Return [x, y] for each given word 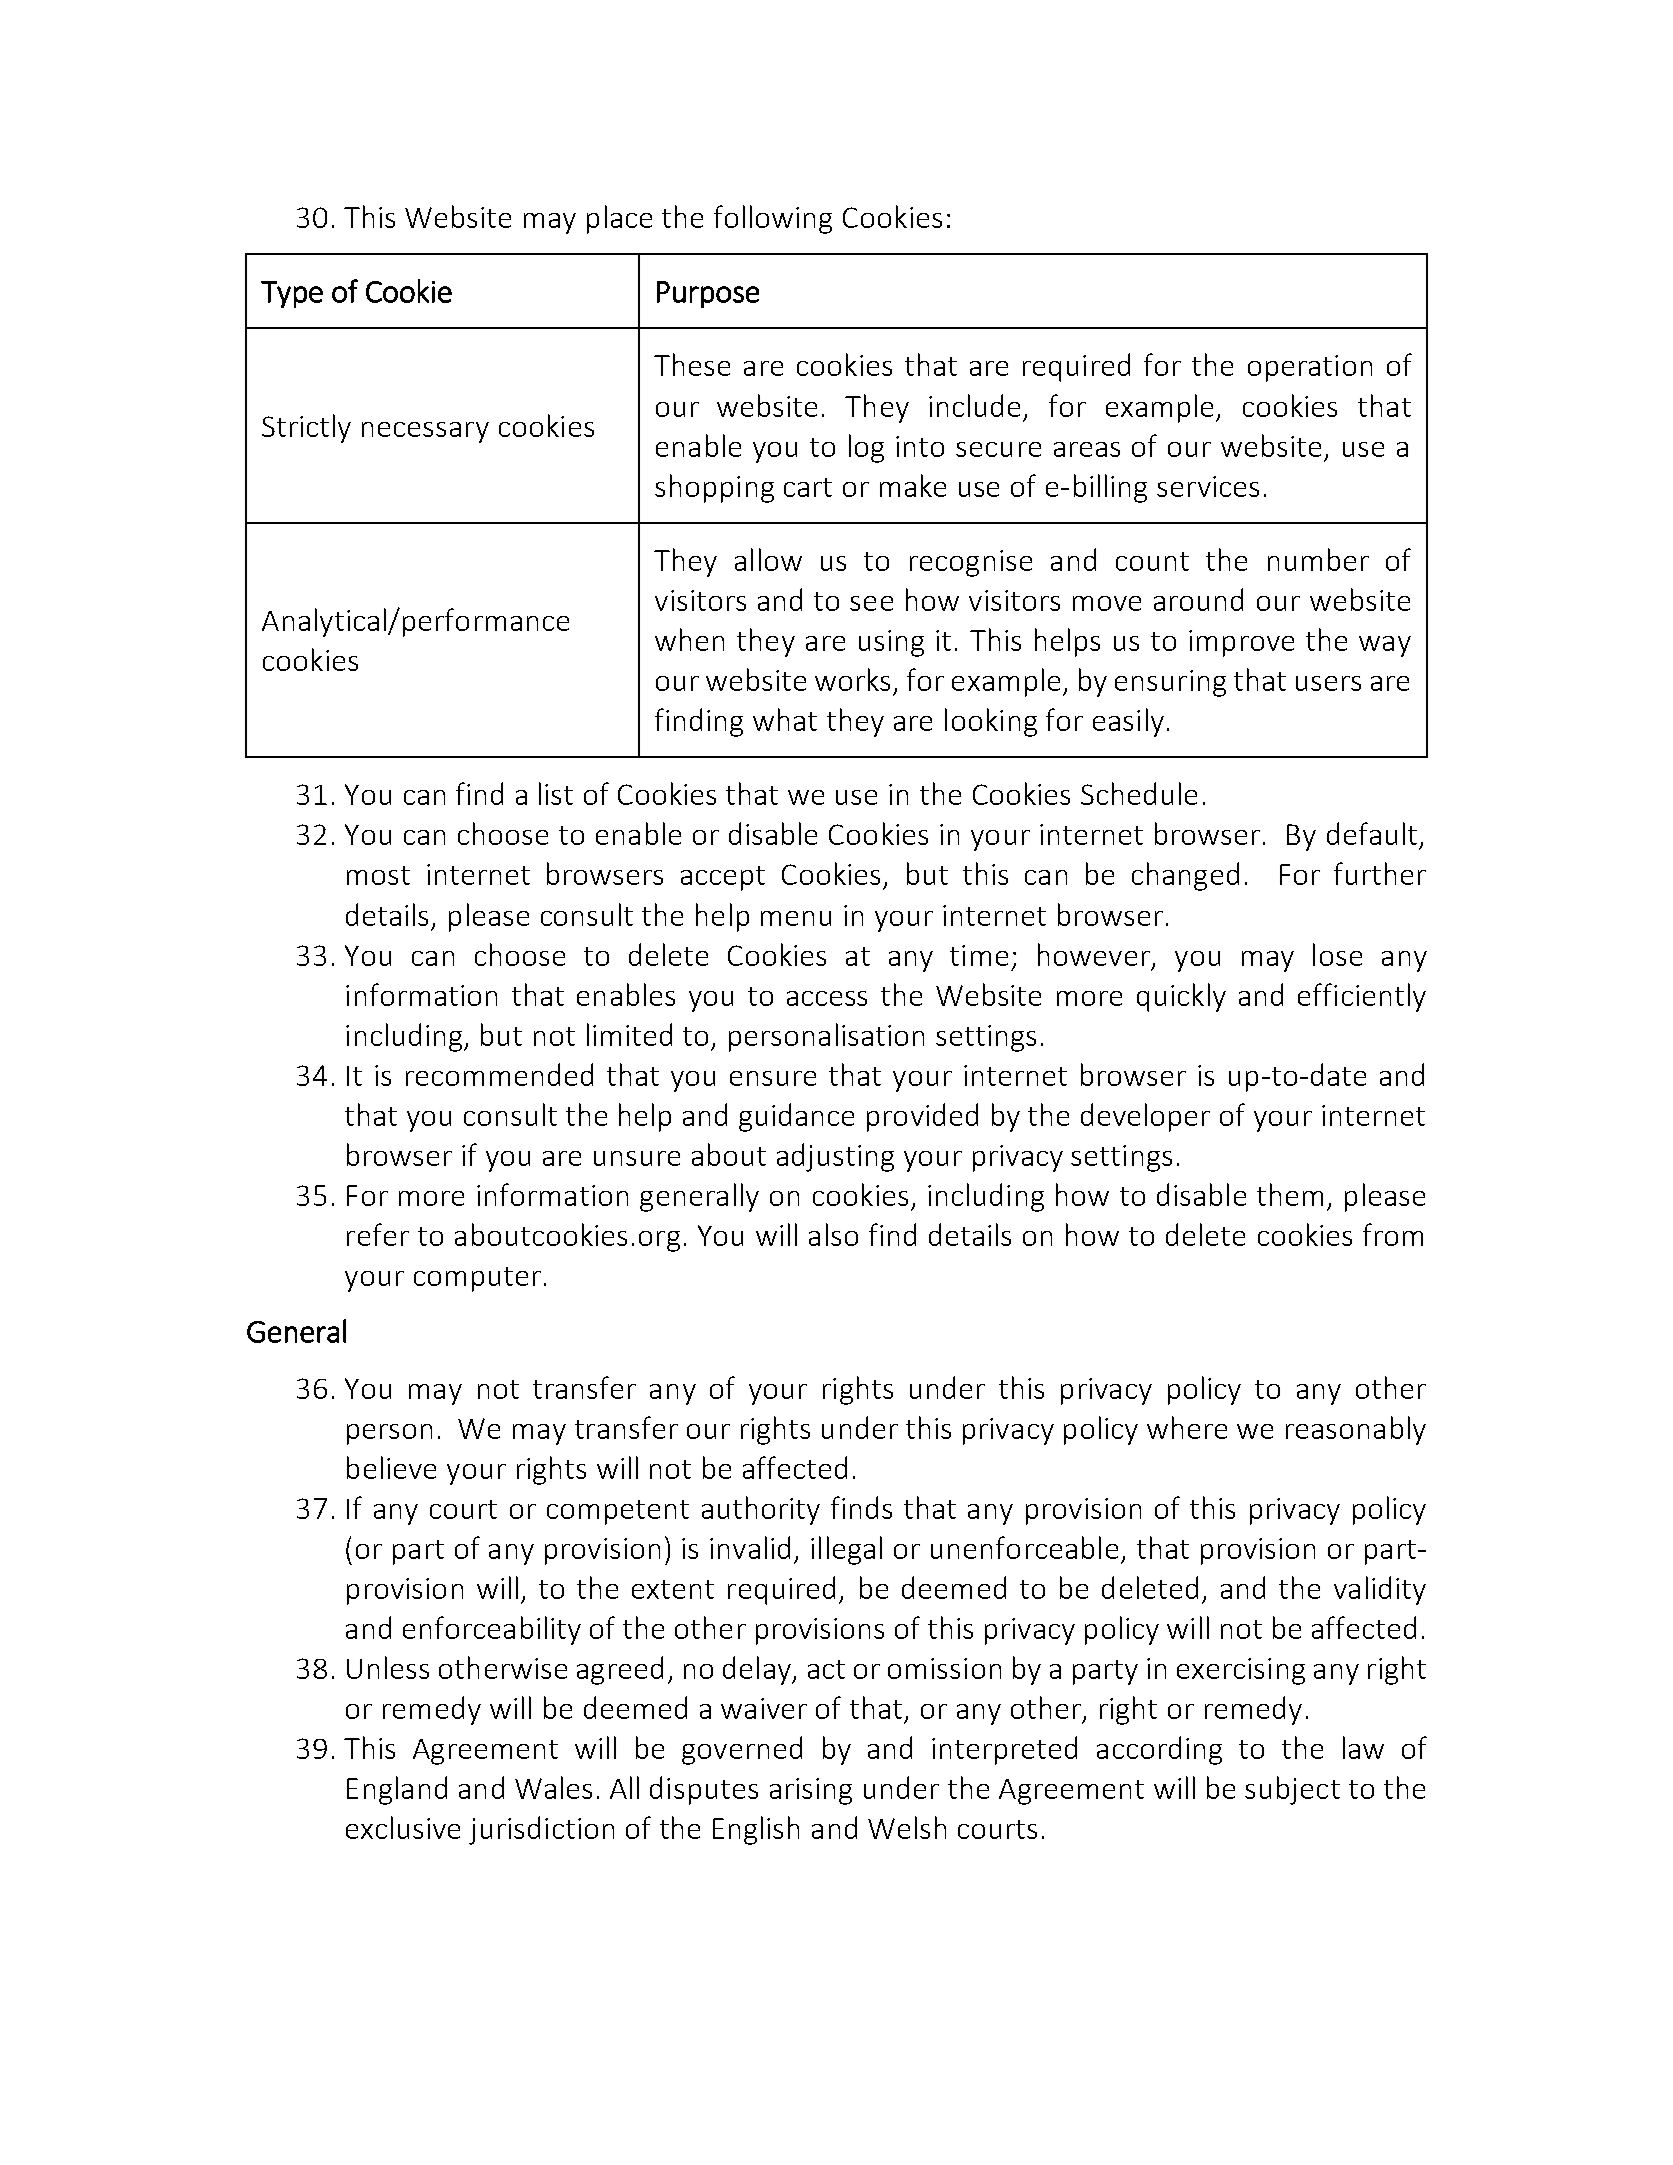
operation [1310, 368]
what [785, 719]
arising [811, 1791]
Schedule [1139, 793]
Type [292, 294]
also [833, 1234]
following [773, 219]
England [397, 1790]
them [1290, 1194]
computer [477, 1279]
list [556, 793]
